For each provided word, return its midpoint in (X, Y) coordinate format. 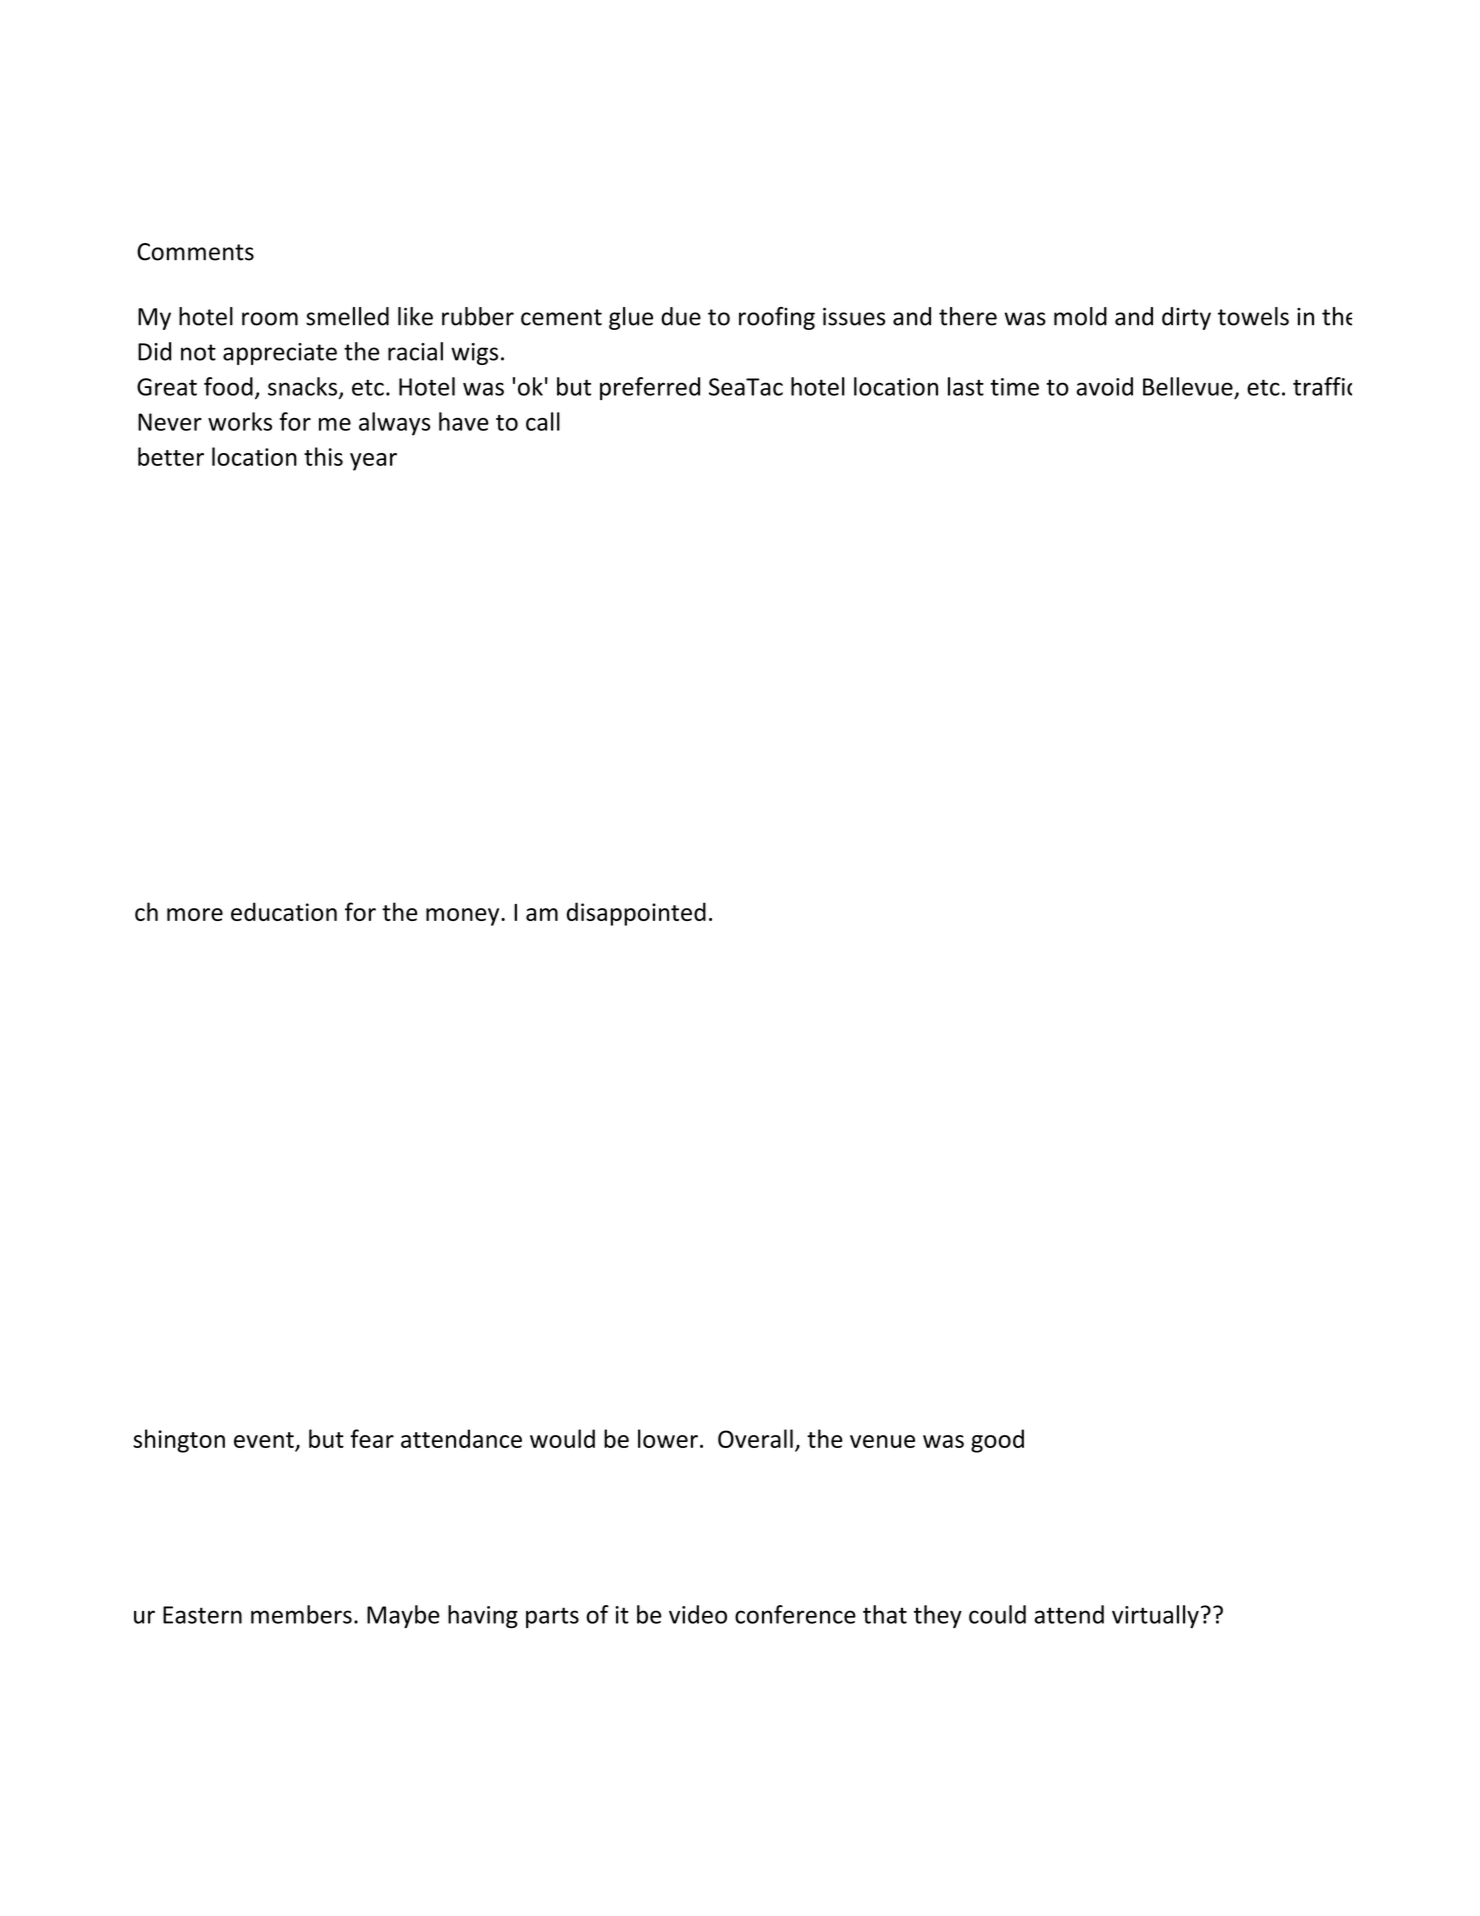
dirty (1186, 318)
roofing (777, 318)
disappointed (636, 914)
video (698, 1614)
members (301, 1614)
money (464, 917)
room (270, 319)
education (284, 911)
